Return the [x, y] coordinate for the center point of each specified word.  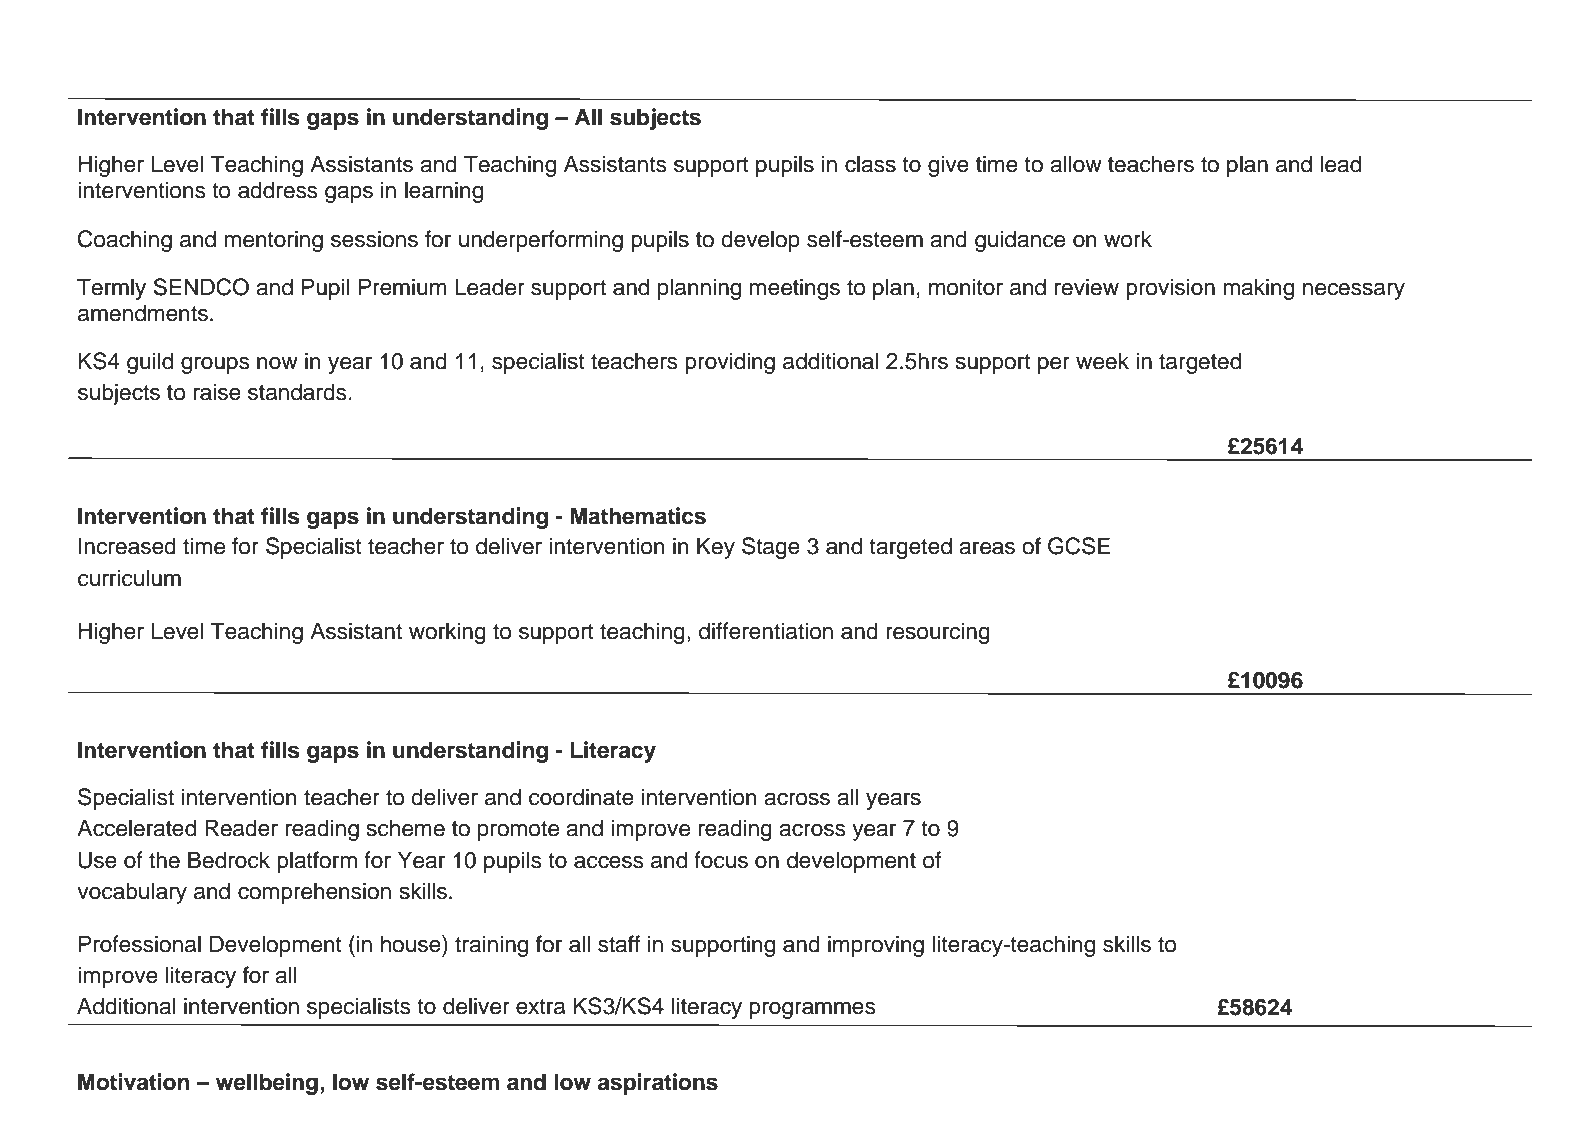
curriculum [129, 578]
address [278, 190]
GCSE [1079, 546]
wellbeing [267, 1084]
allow [1076, 164]
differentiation [766, 631]
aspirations [658, 1084]
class [870, 164]
